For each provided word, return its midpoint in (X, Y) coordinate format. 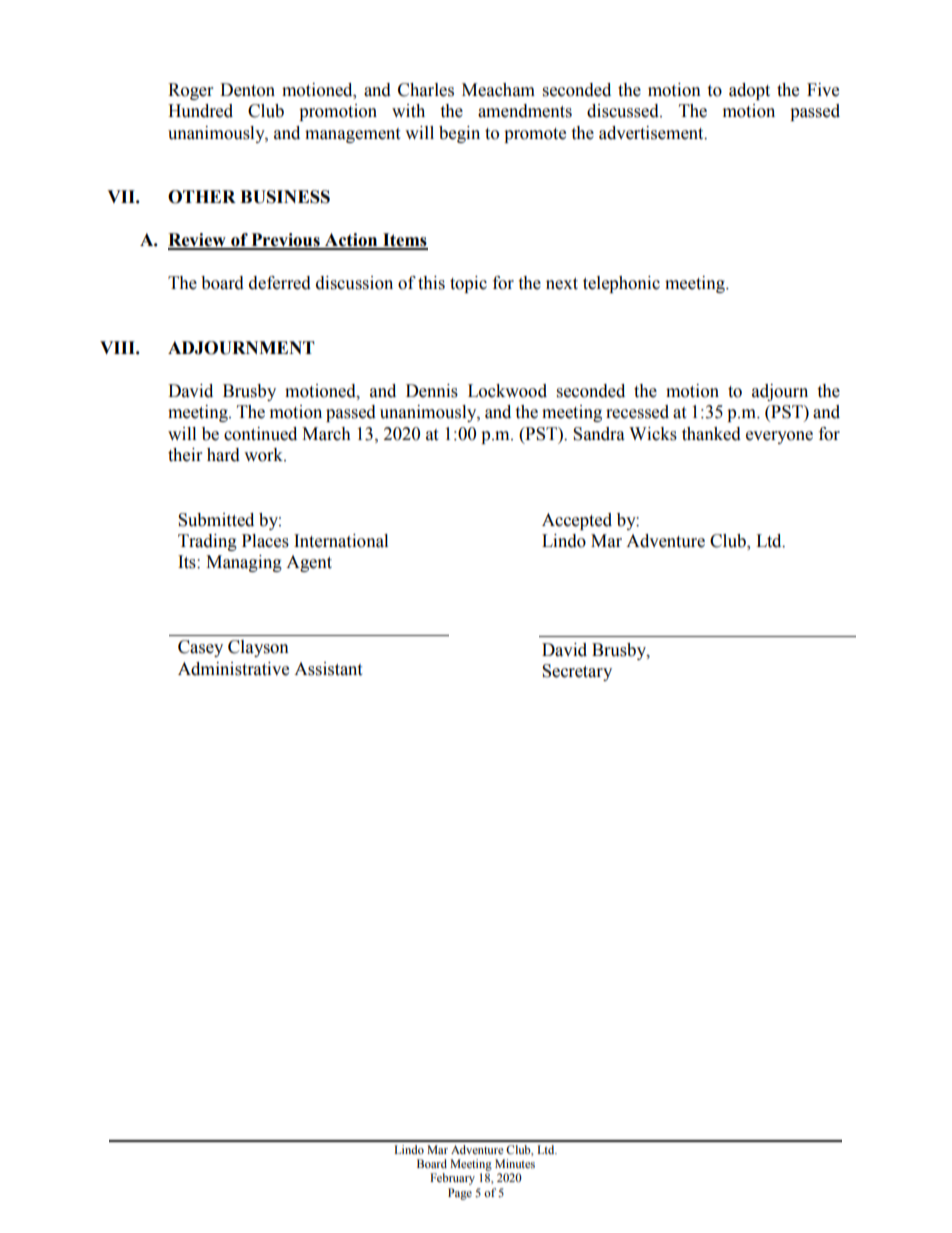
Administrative (233, 669)
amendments (525, 111)
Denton (247, 90)
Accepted (577, 521)
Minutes (515, 1163)
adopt (749, 91)
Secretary (577, 672)
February (452, 1179)
